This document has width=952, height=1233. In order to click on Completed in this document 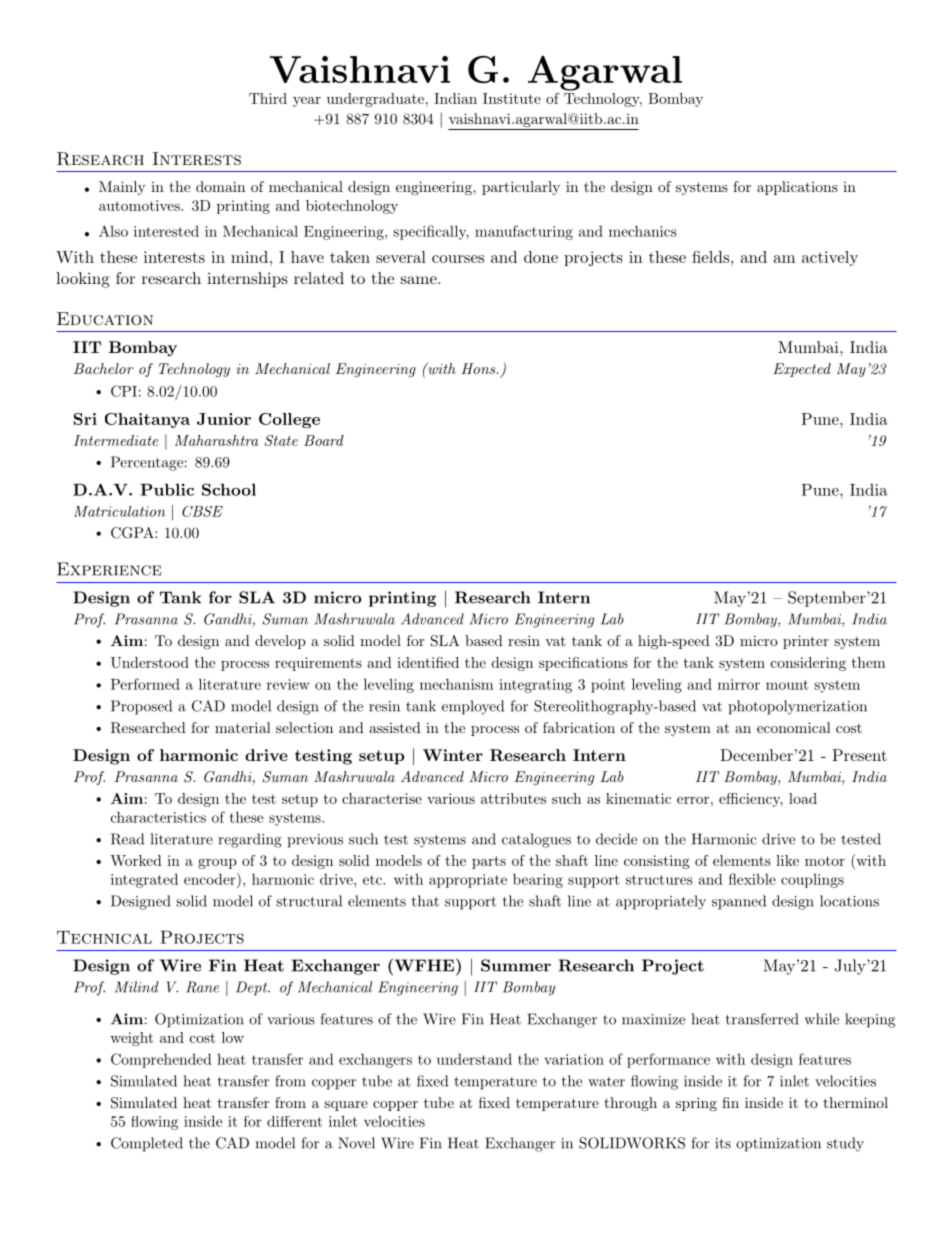, I will do `click(147, 1144)`.
